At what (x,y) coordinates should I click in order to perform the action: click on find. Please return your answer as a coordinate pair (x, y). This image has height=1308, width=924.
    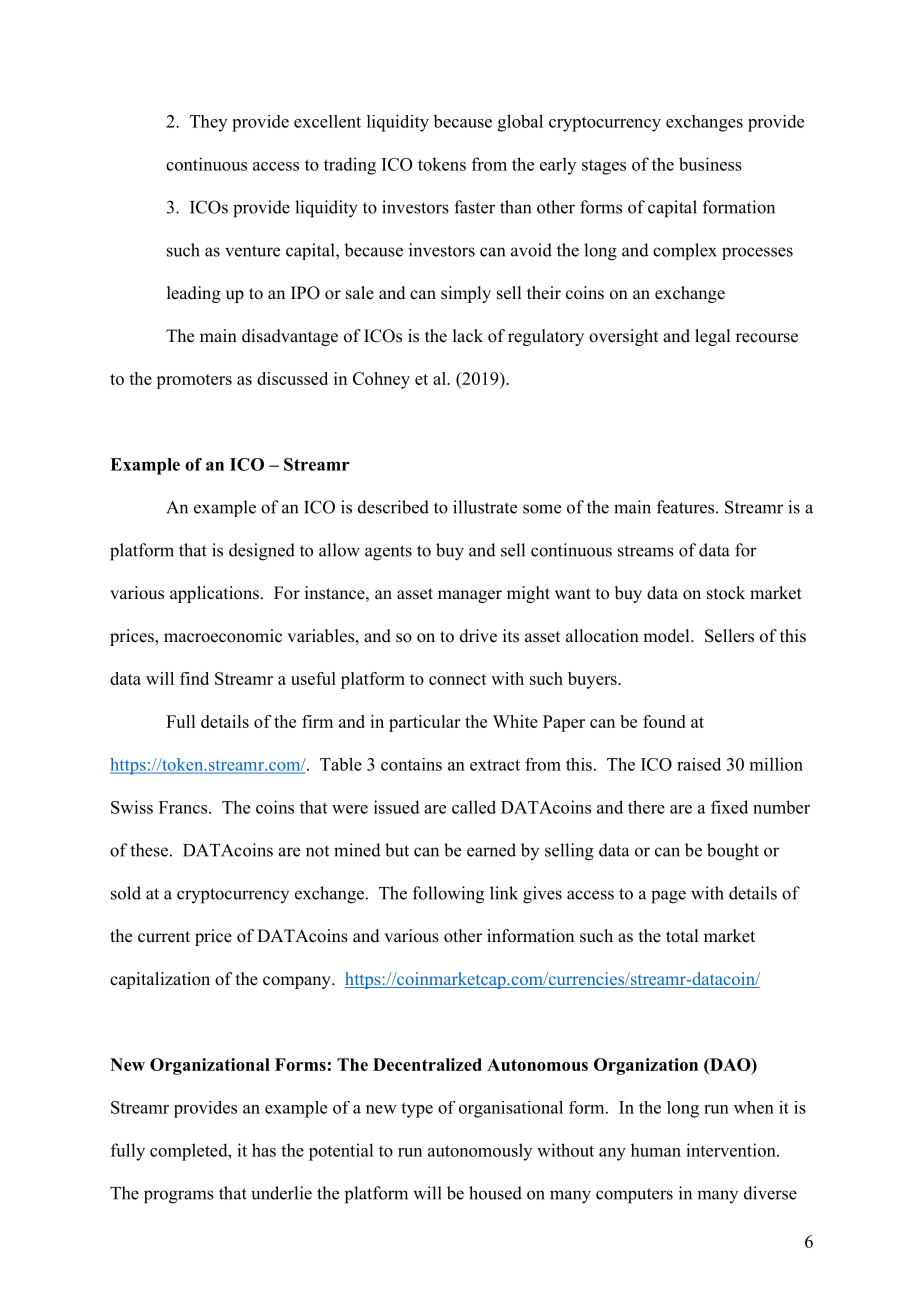
    Looking at the image, I should click on (194, 678).
